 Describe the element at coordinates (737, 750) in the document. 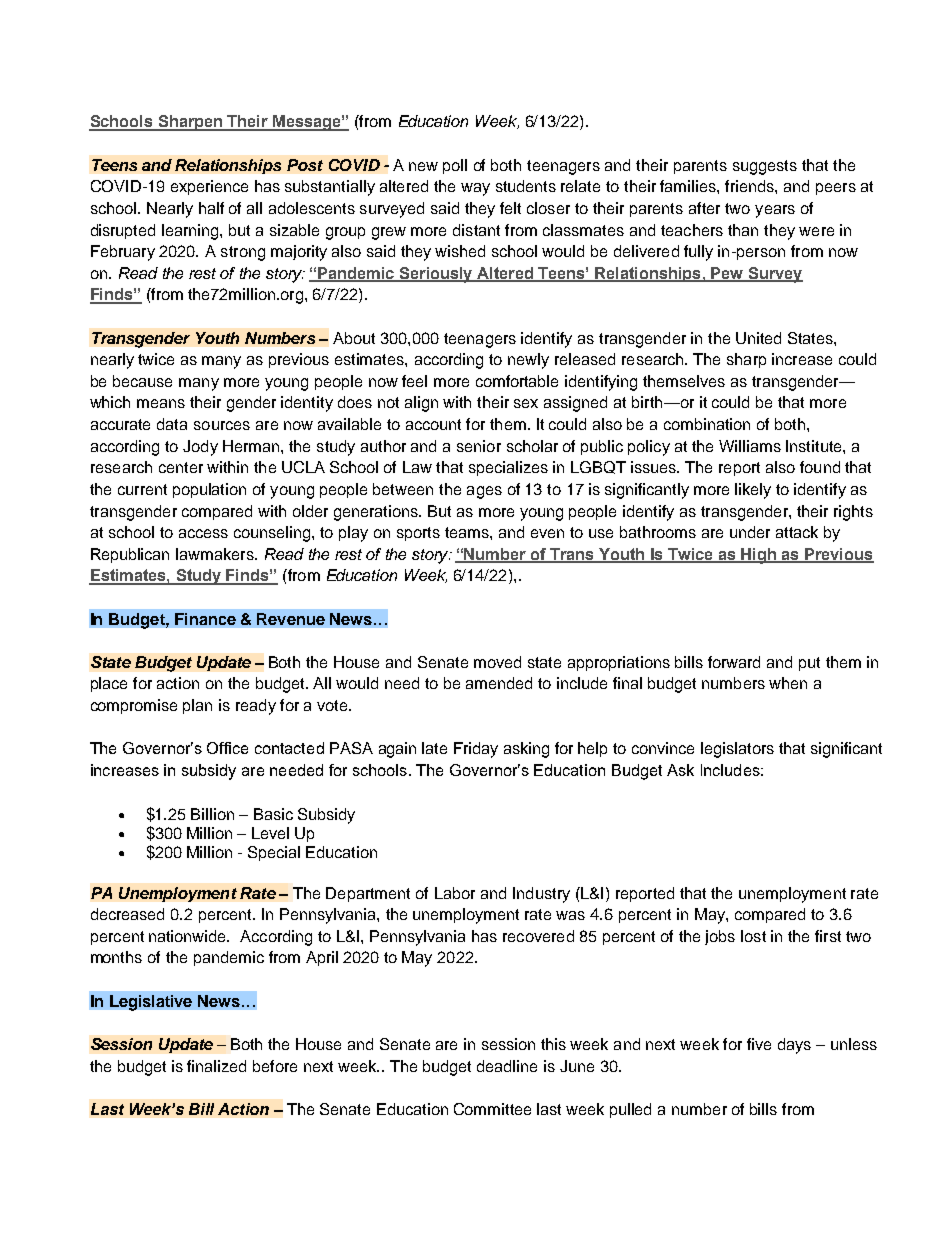

I see `legislators` at that location.
